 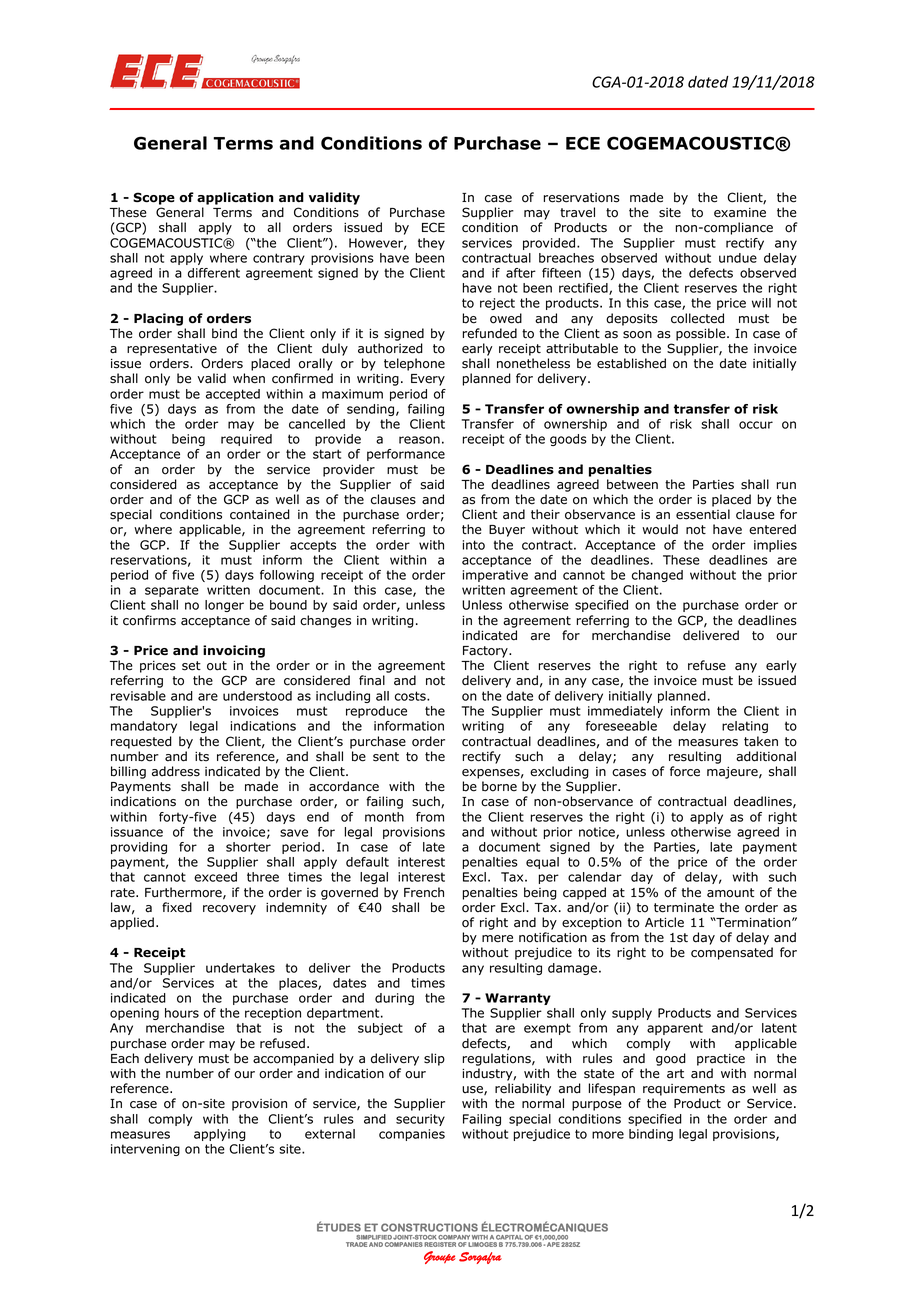 What do you see at coordinates (740, 213) in the document?
I see `examine` at bounding box center [740, 213].
